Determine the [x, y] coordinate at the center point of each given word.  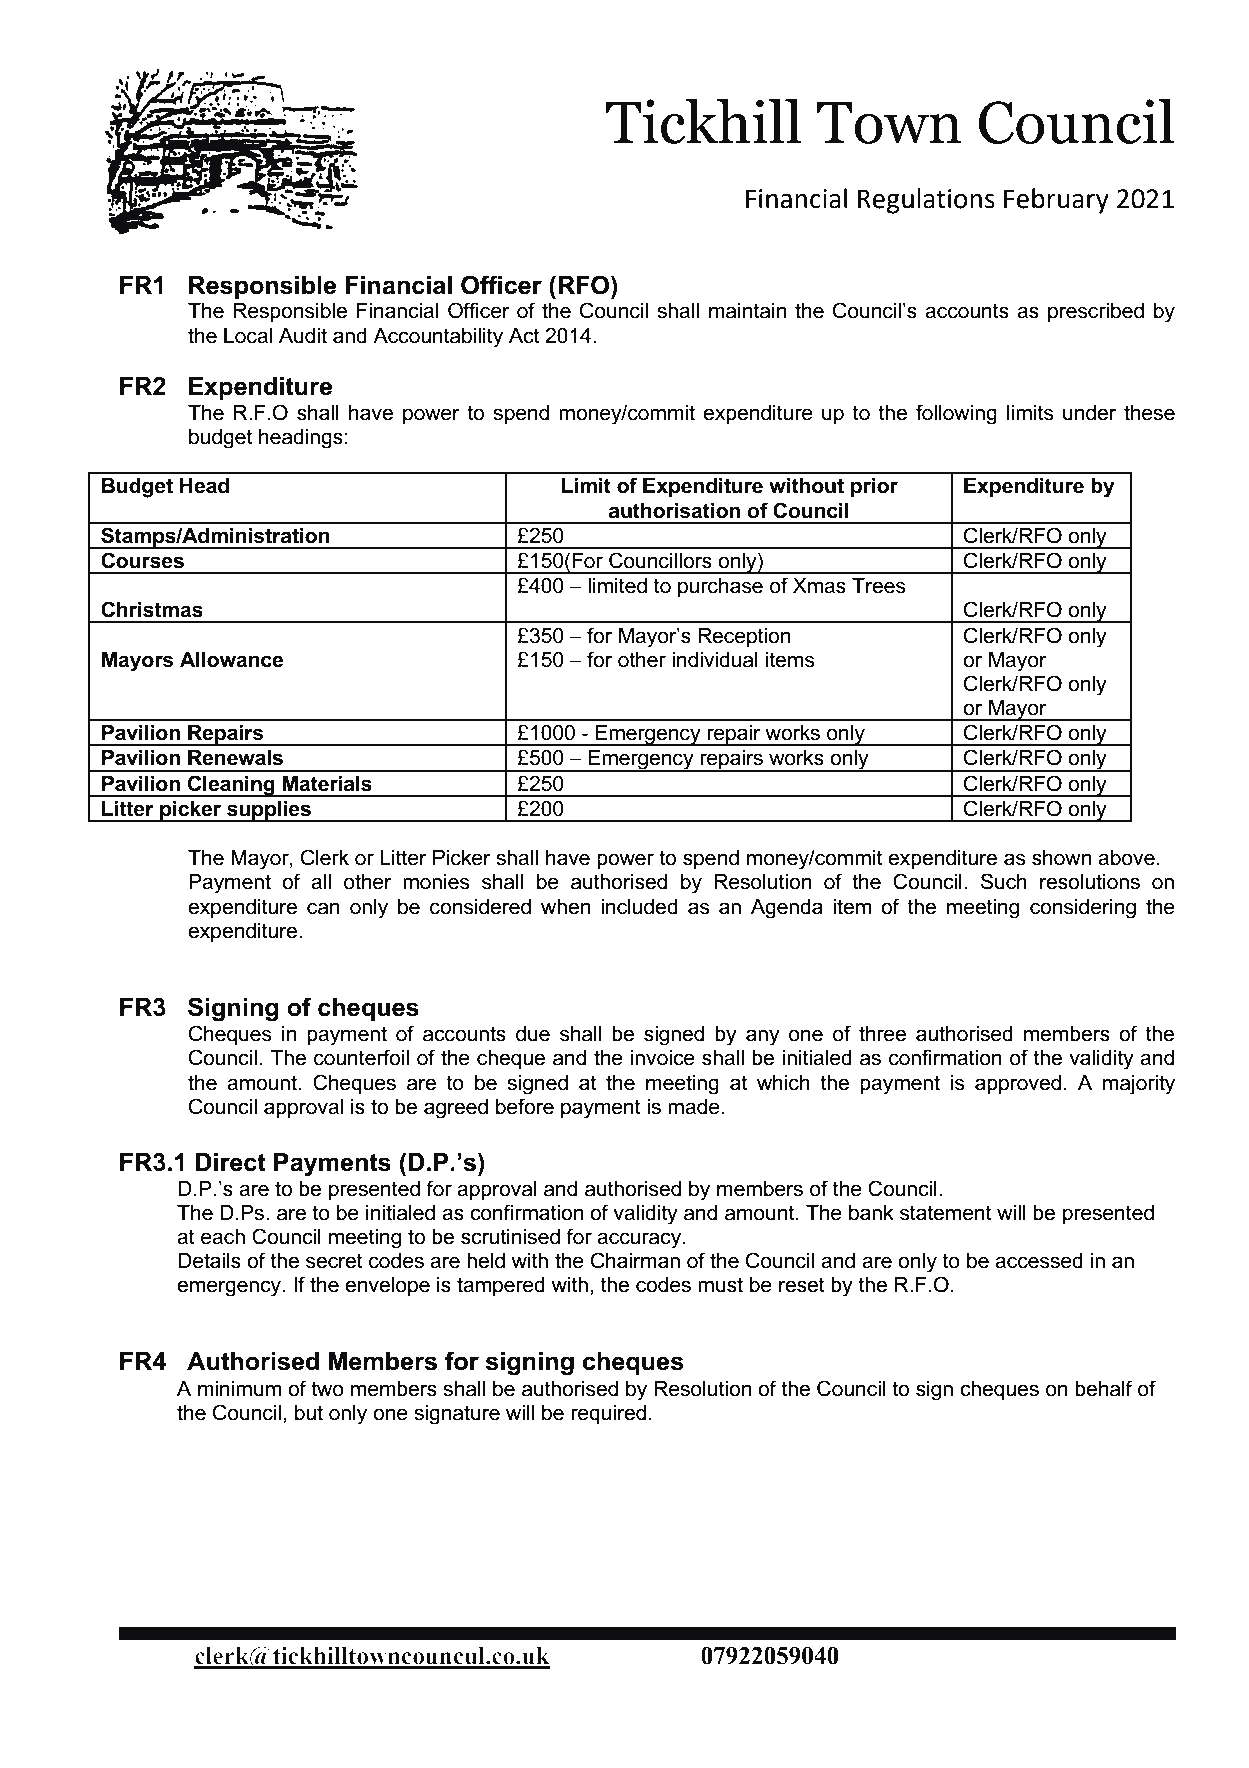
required [608, 1415]
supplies [269, 811]
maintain [747, 311]
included [639, 907]
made [695, 1107]
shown [1061, 858]
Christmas [152, 609]
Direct [231, 1162]
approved [1018, 1085]
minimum [239, 1389]
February [1056, 201]
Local [248, 336]
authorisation [674, 511]
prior [874, 488]
